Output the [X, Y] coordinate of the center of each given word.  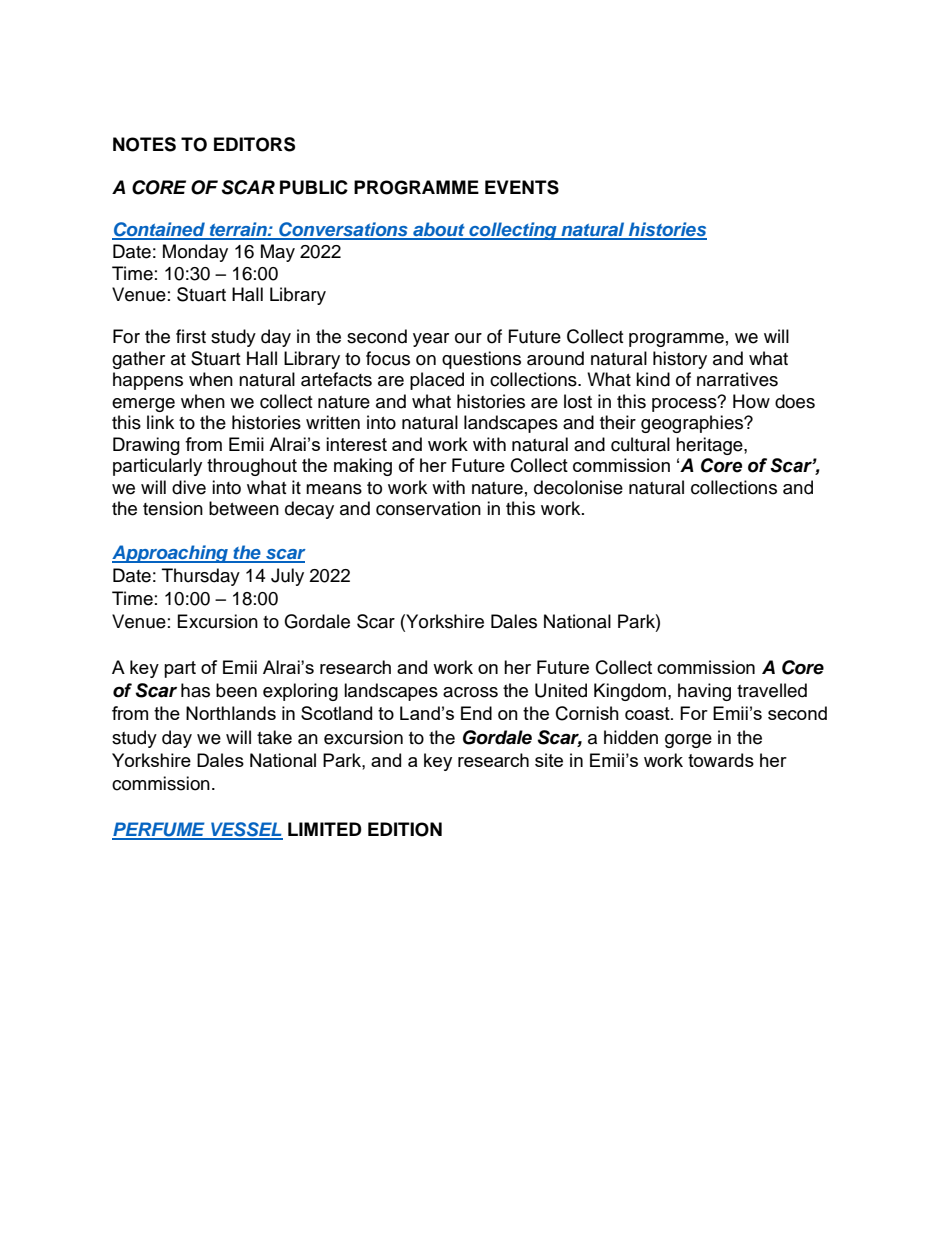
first [191, 336]
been [236, 690]
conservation [428, 508]
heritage [710, 446]
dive [189, 487]
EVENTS [522, 187]
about [439, 230]
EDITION [405, 829]
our [468, 338]
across [470, 692]
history [680, 360]
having [704, 692]
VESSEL [246, 830]
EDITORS [254, 144]
